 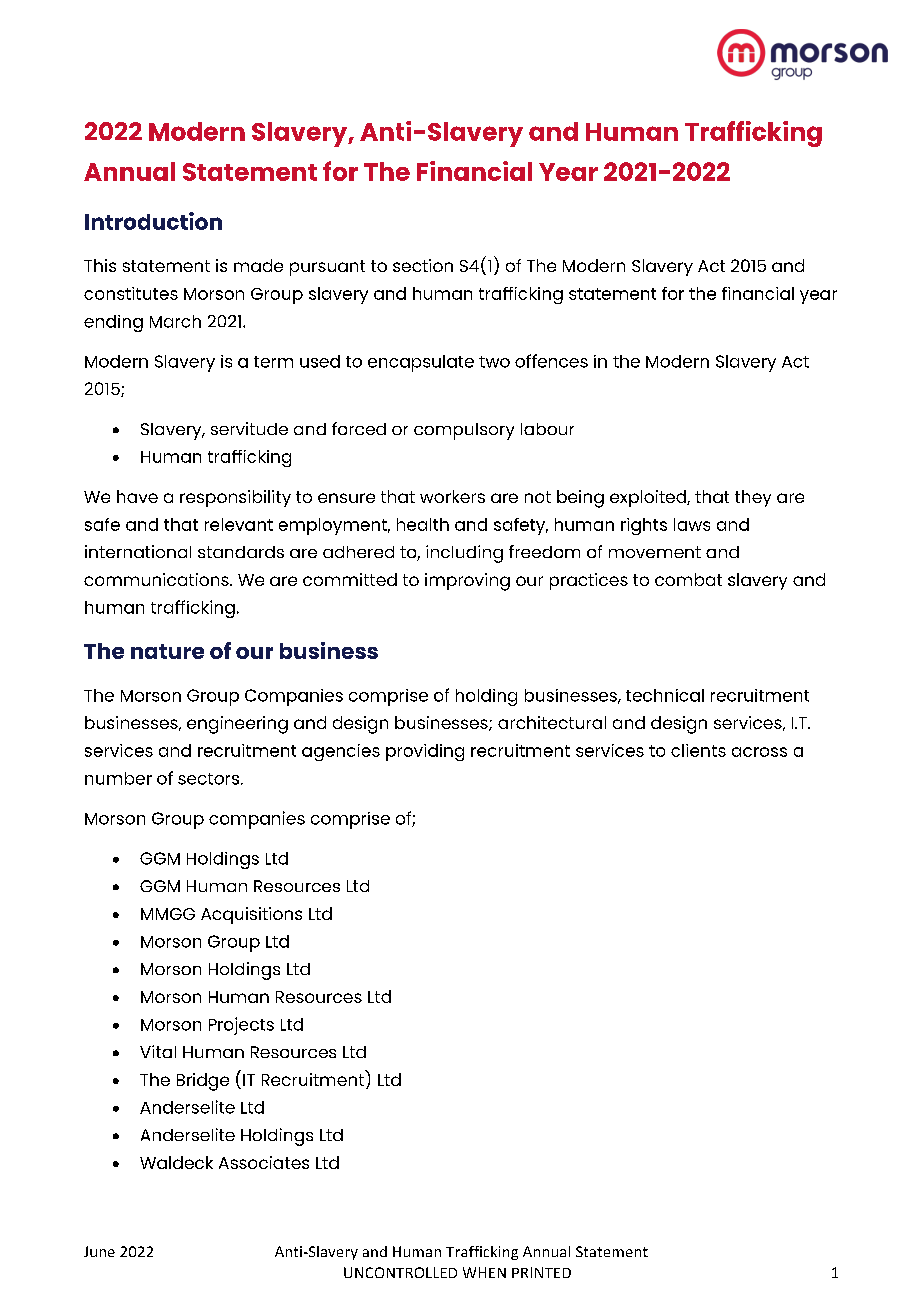 What do you see at coordinates (425, 752) in the screenshot?
I see `providing` at bounding box center [425, 752].
